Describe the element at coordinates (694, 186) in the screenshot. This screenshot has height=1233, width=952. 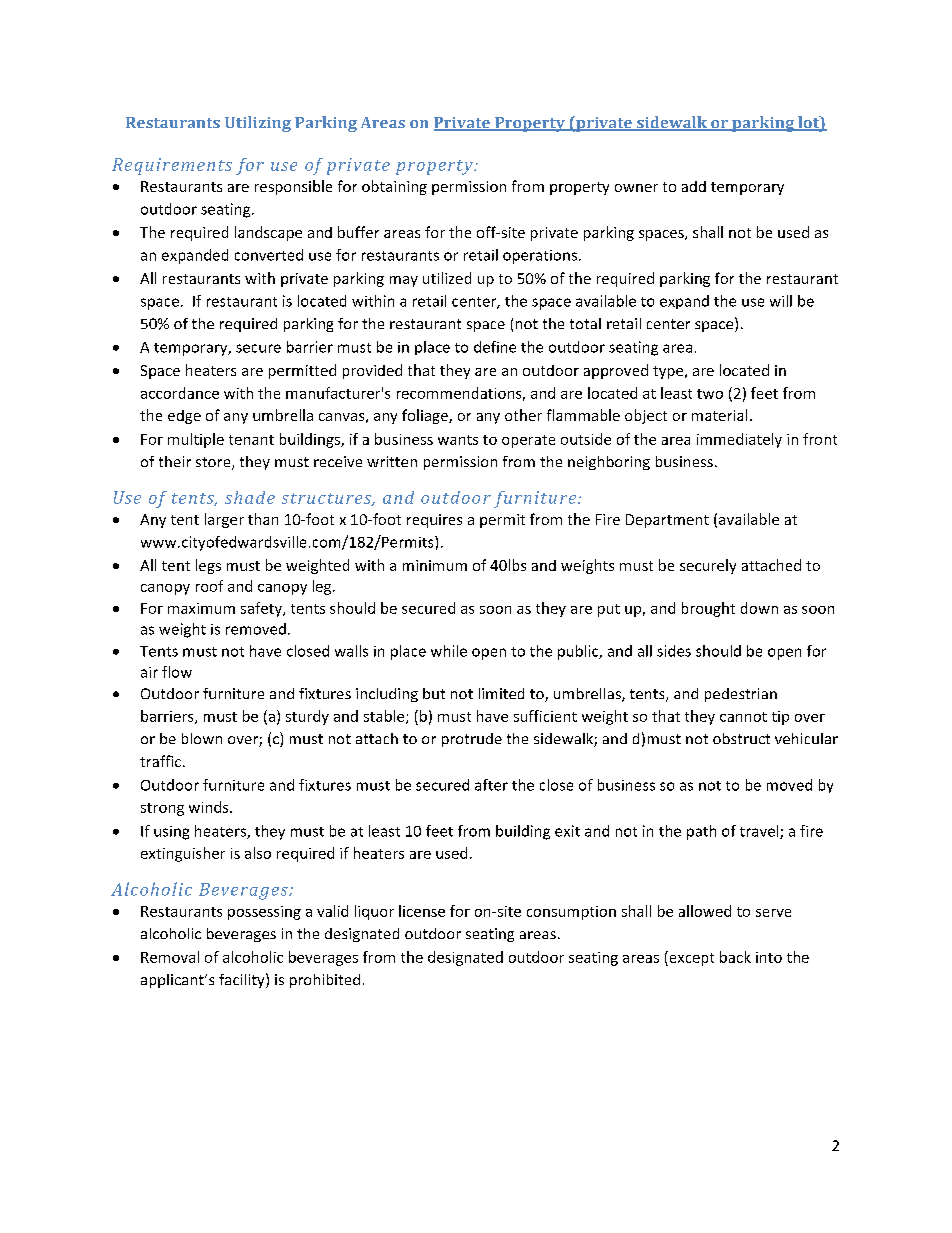
I see `add` at that location.
